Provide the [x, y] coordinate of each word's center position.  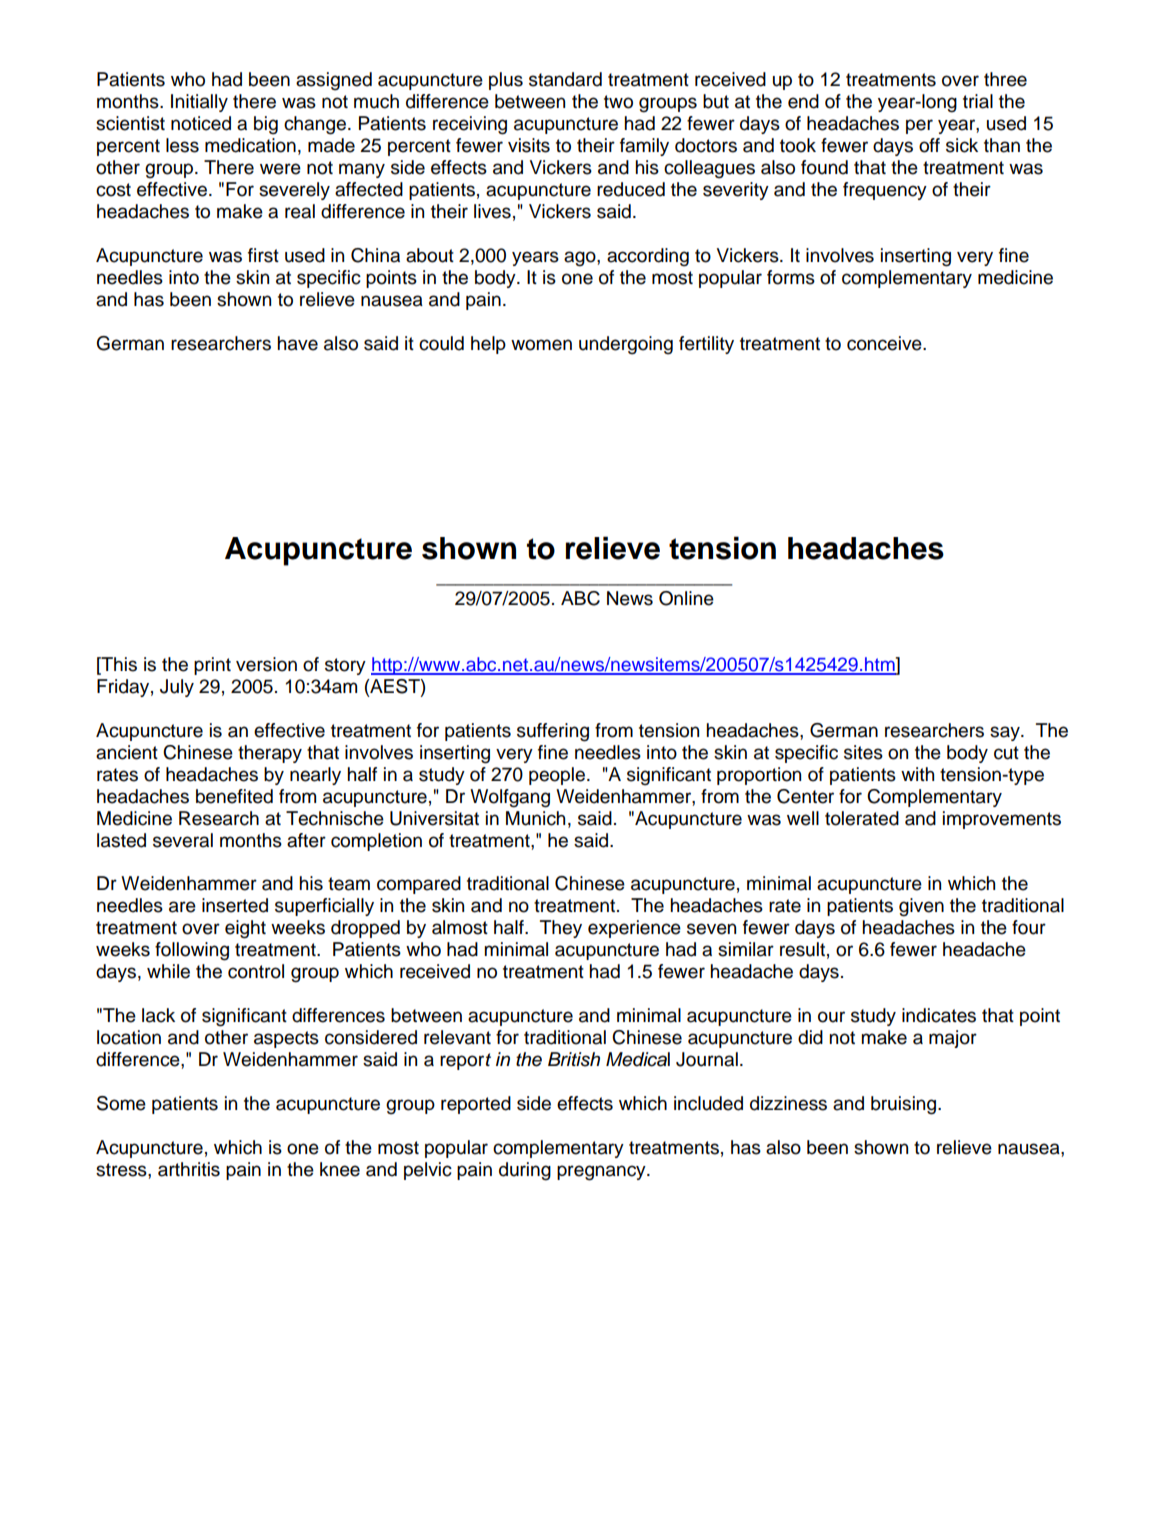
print [212, 666]
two [618, 102]
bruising [905, 1105]
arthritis [189, 1169]
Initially [199, 103]
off [929, 145]
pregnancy [602, 1173]
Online [686, 598]
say [1006, 733]
